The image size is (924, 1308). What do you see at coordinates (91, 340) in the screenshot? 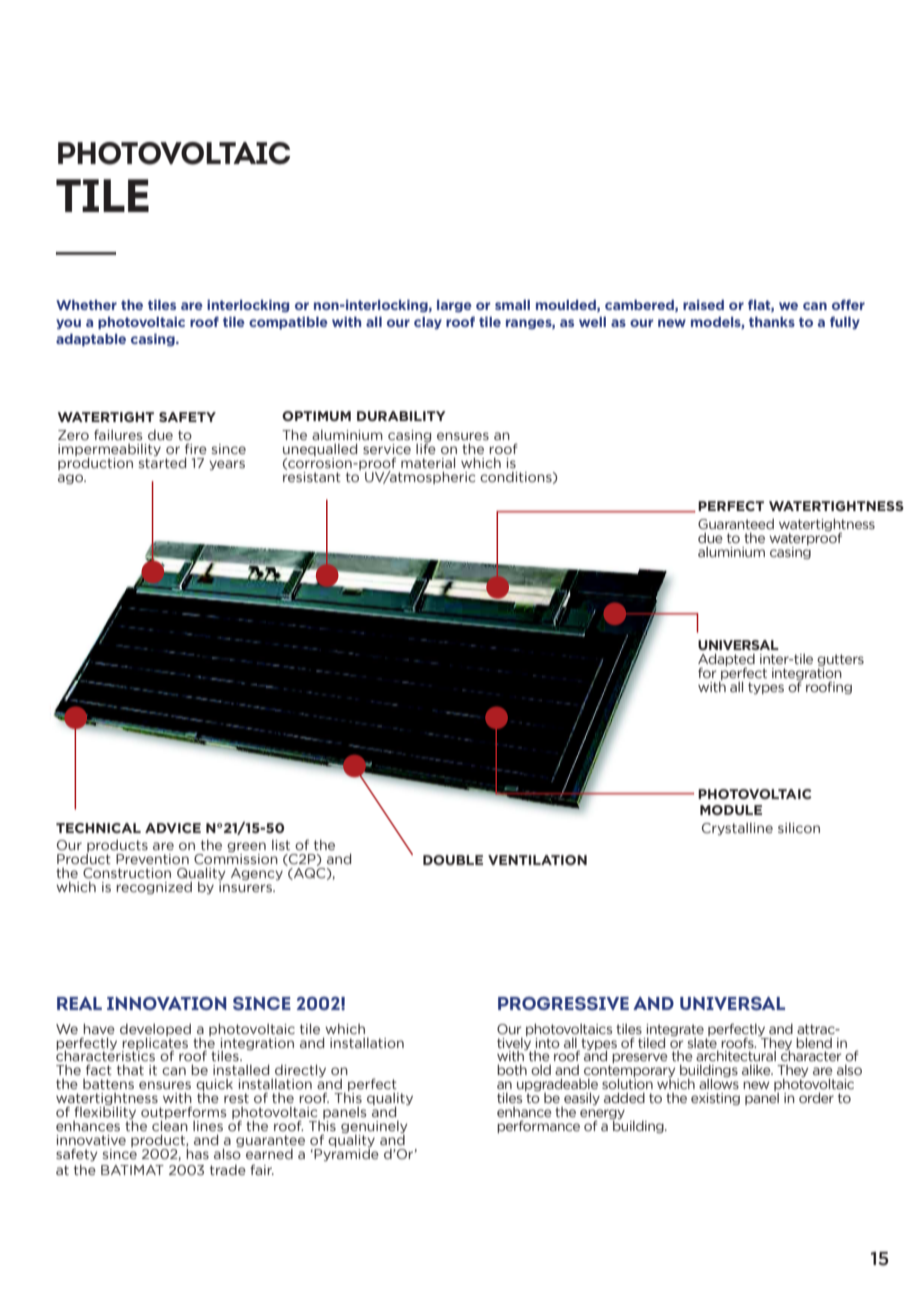
I see `adaptable` at bounding box center [91, 340].
